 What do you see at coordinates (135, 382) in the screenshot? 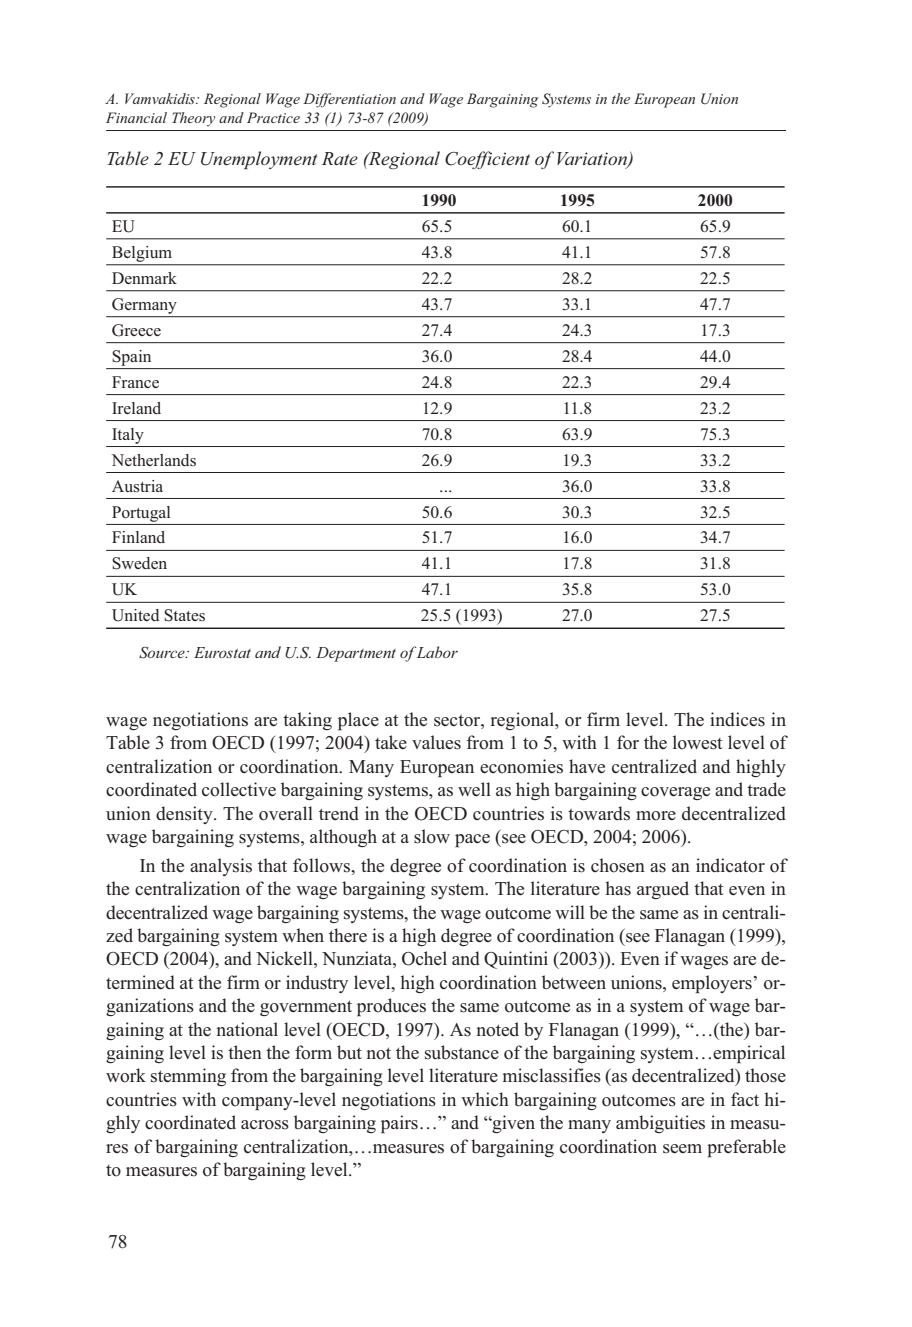
I see `France` at bounding box center [135, 382].
